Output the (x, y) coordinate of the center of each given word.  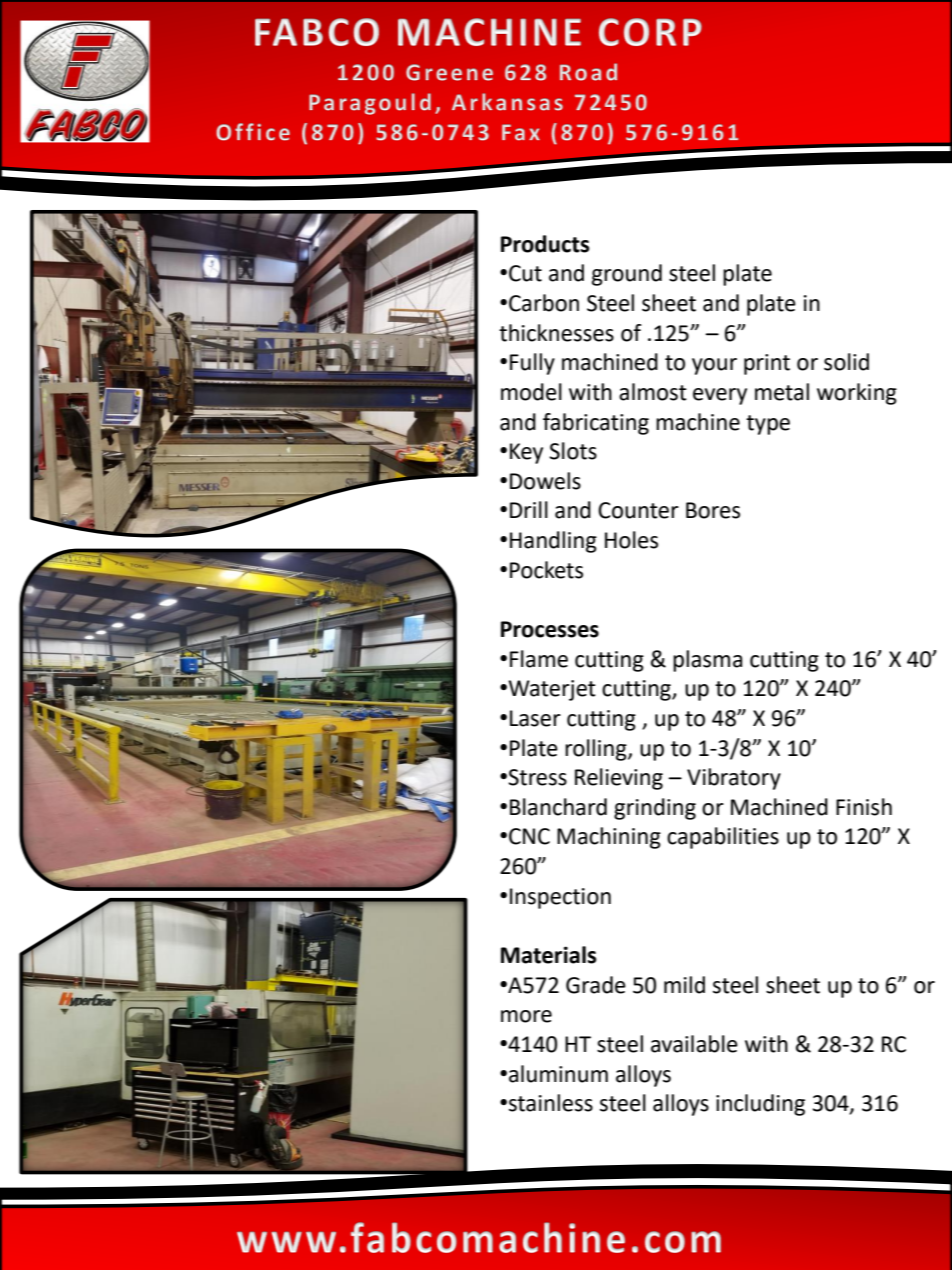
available (694, 1044)
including (760, 1105)
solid (846, 362)
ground (627, 275)
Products (545, 244)
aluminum (558, 1074)
